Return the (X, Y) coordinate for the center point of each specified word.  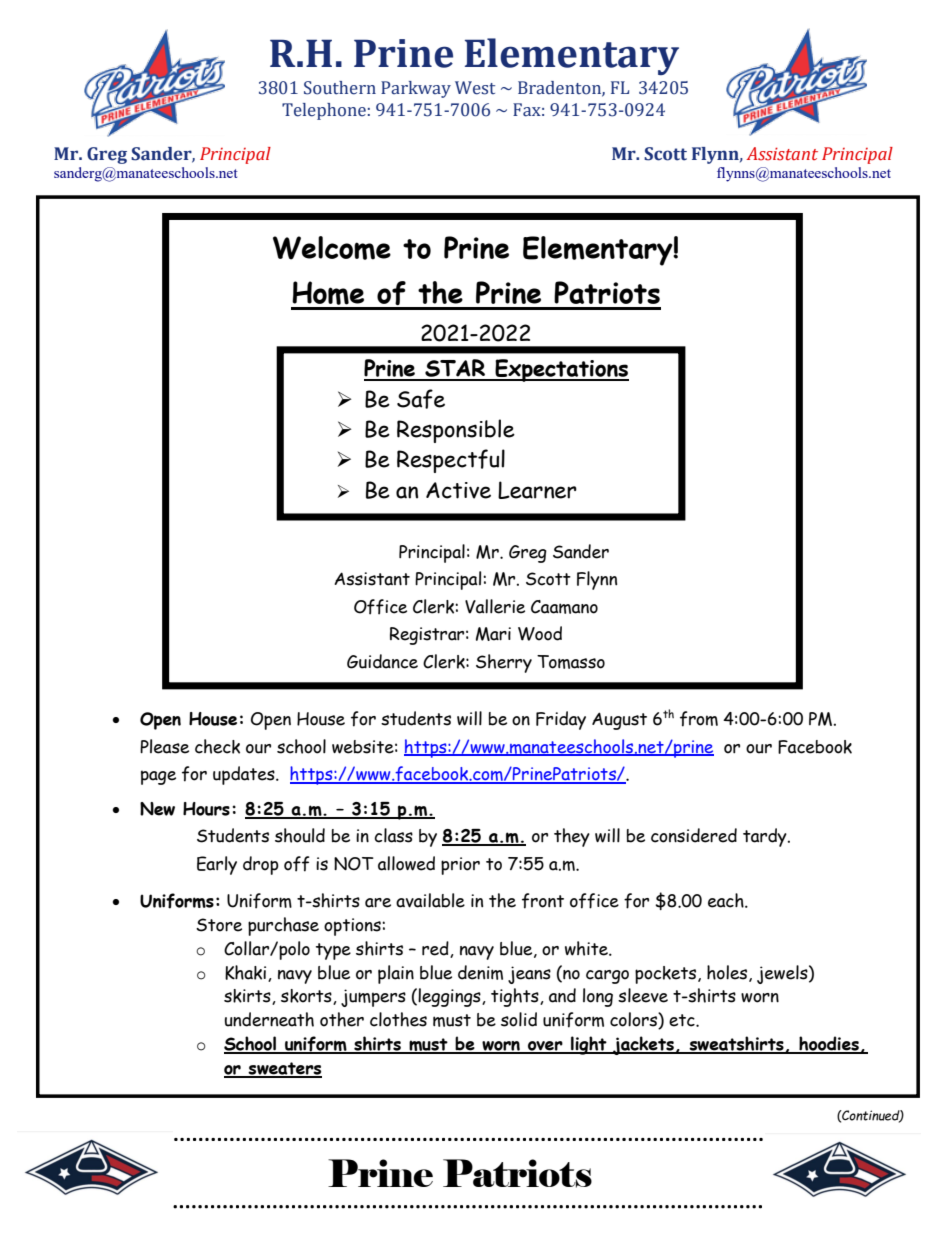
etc (683, 1020)
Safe (421, 399)
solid (519, 1019)
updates (245, 775)
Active (458, 490)
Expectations (561, 370)
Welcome (332, 248)
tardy (766, 837)
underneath (269, 1019)
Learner (537, 490)
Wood (540, 633)
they (572, 837)
